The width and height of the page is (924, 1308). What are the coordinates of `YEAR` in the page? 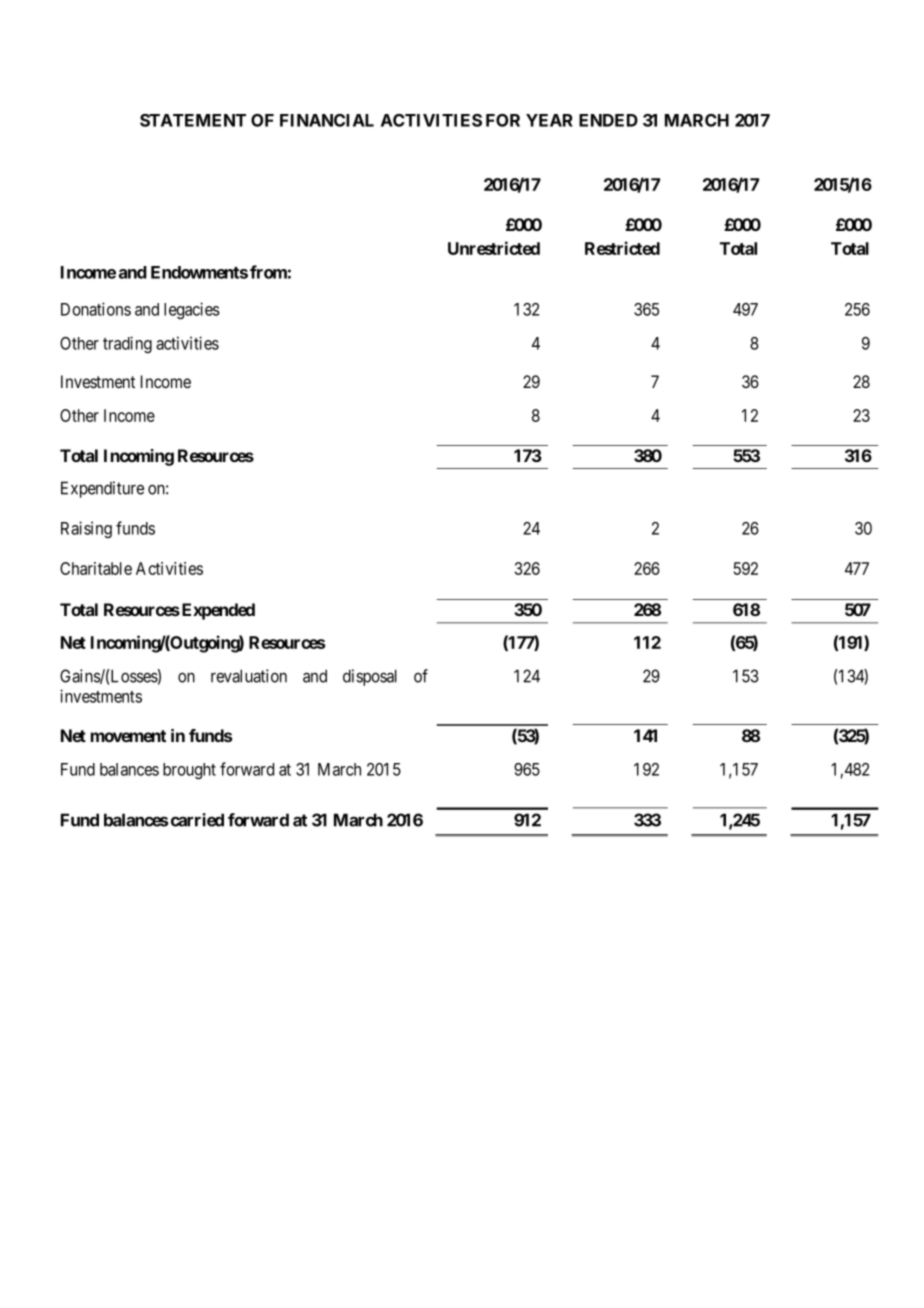 It's located at (549, 120).
